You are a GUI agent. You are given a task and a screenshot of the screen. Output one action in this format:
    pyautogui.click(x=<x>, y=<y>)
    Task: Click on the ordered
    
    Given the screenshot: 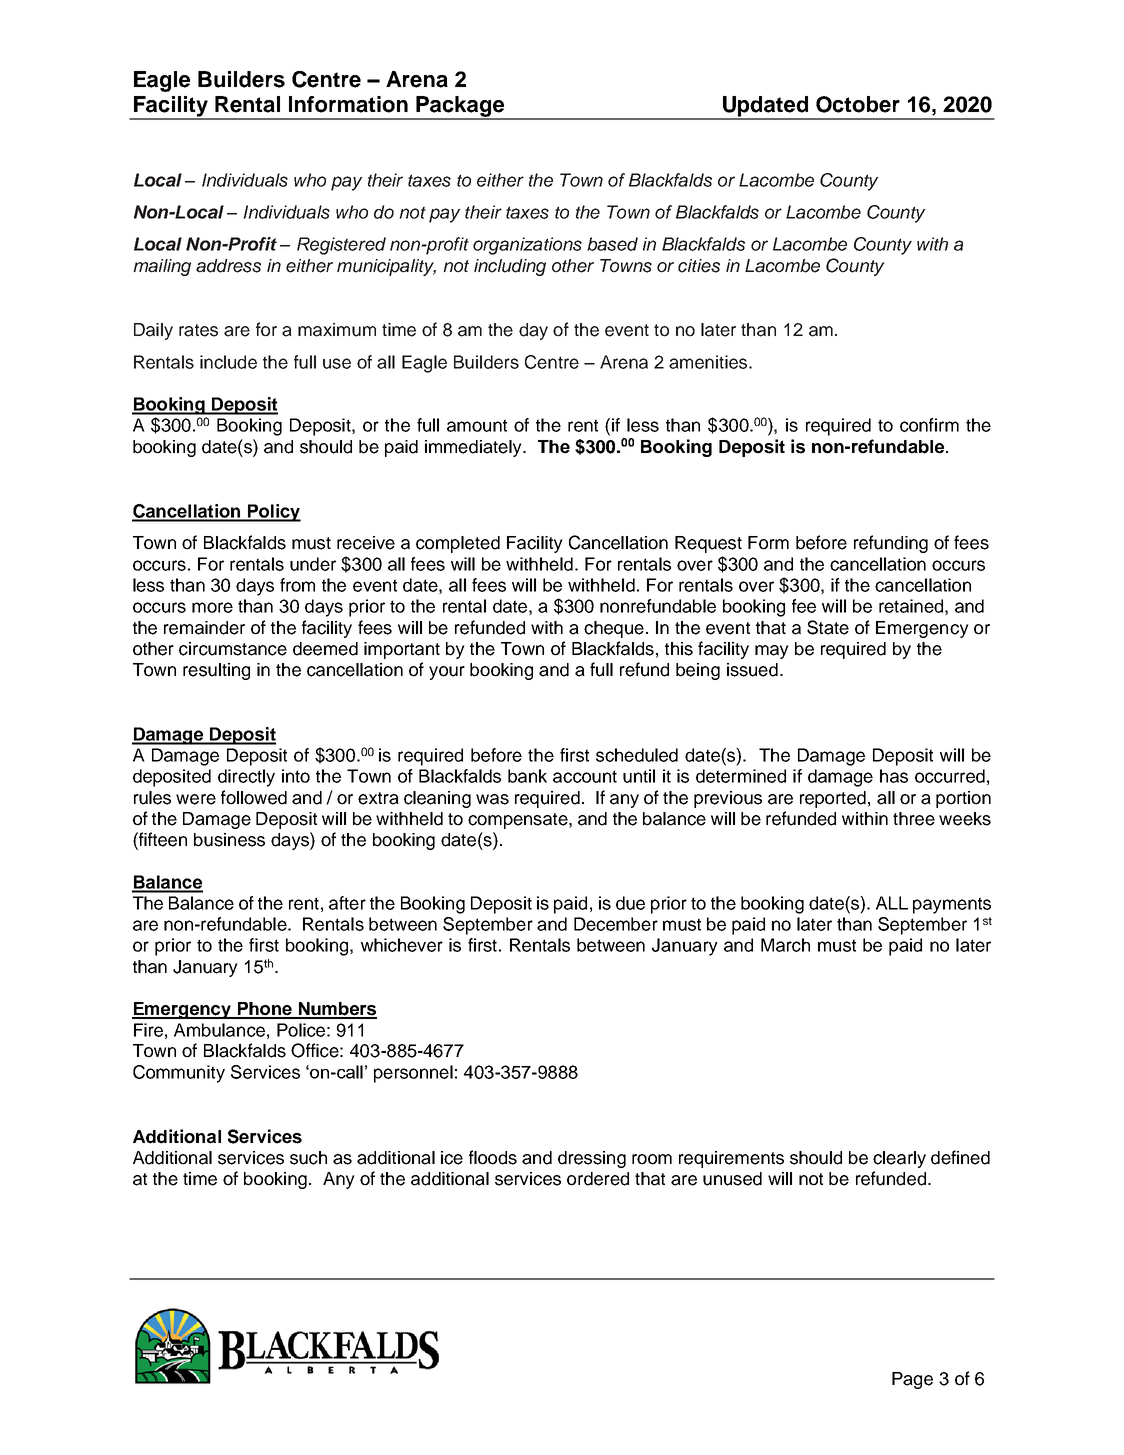 What is the action you would take?
    pyautogui.click(x=598, y=1179)
